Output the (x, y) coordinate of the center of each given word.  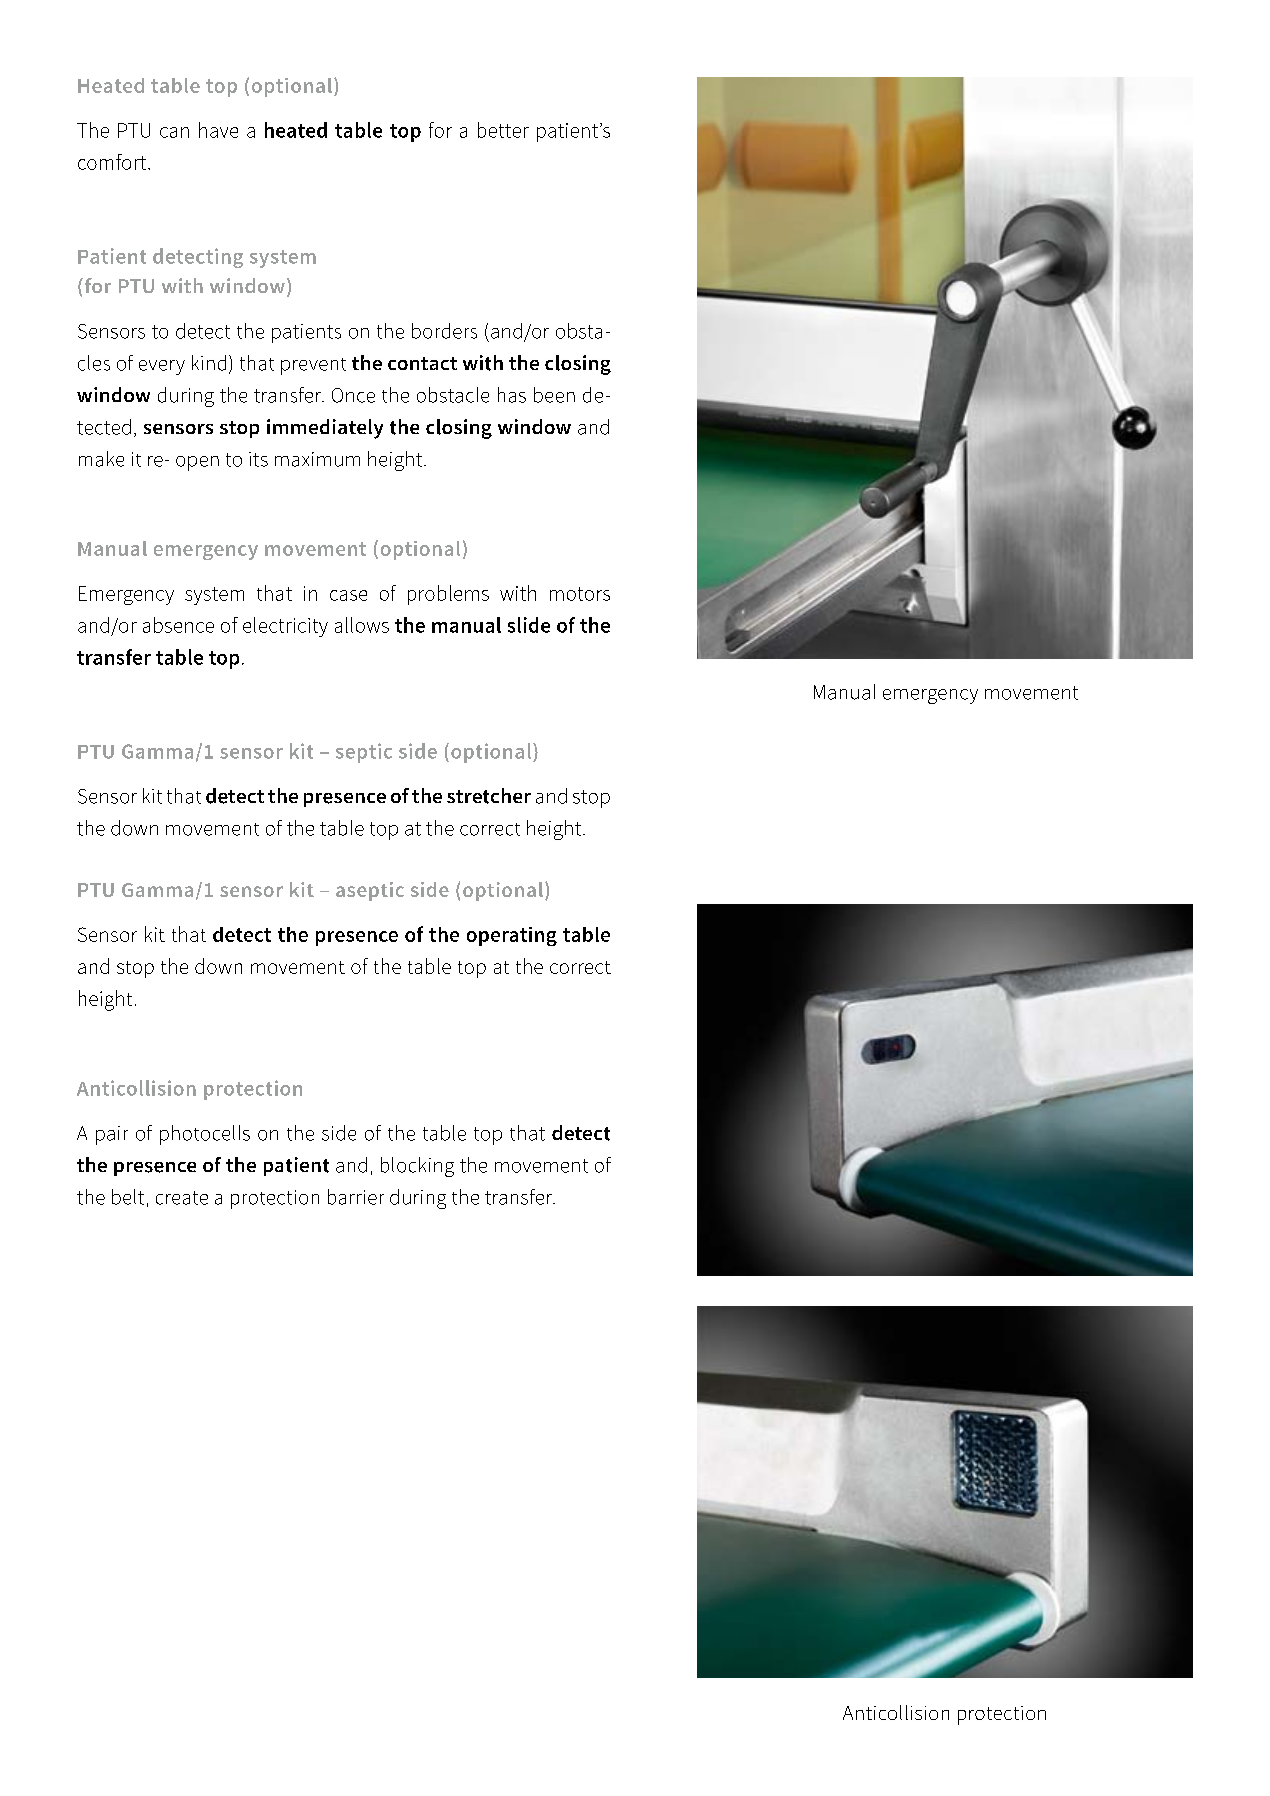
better (503, 130)
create (182, 1198)
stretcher (489, 796)
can (174, 132)
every (162, 367)
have (218, 130)
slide (529, 625)
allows (362, 625)
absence (178, 625)
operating (512, 936)
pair (112, 1135)
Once (353, 395)
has (512, 395)
